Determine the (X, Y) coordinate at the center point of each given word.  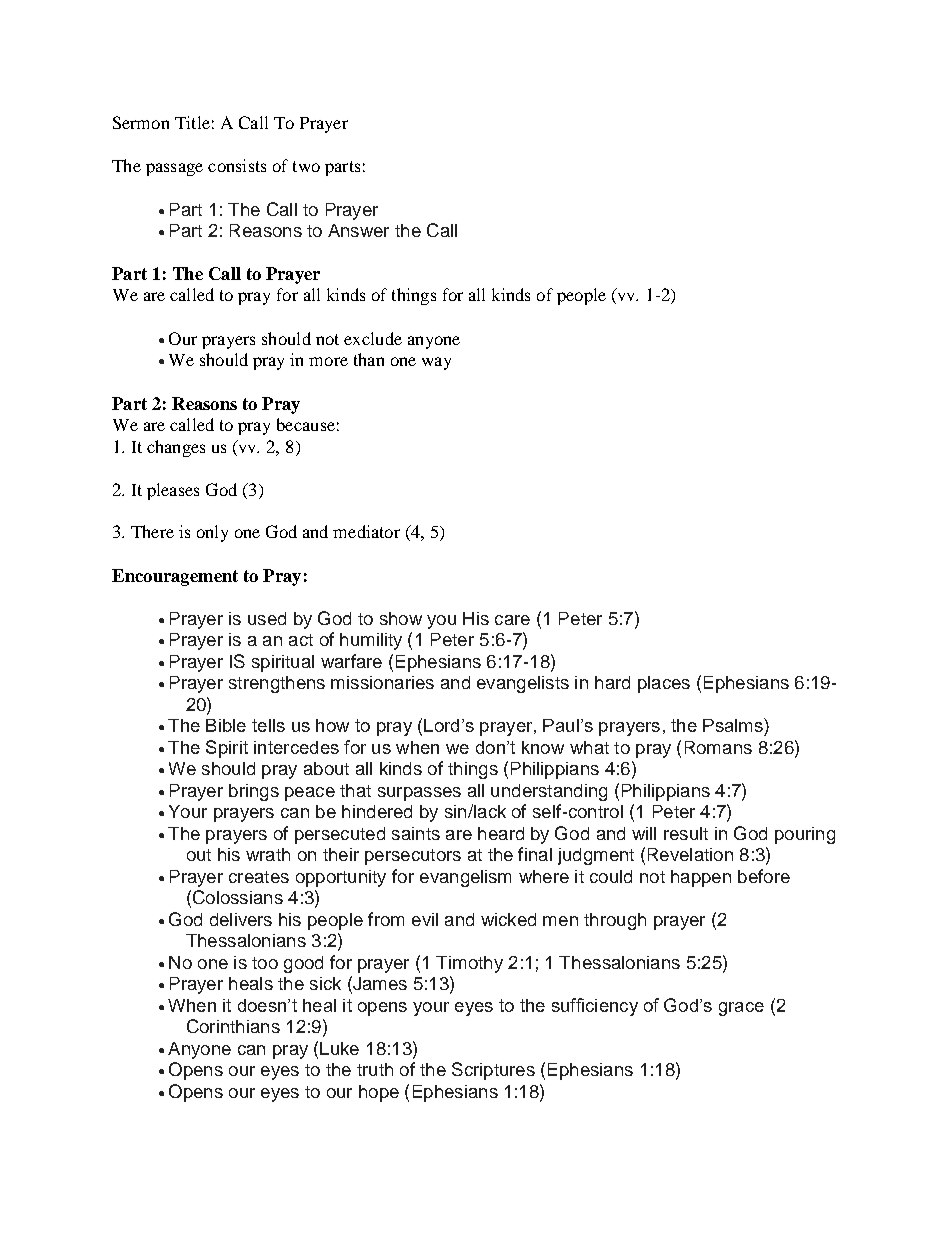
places (664, 684)
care (512, 620)
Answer (358, 230)
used (267, 618)
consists (237, 165)
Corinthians (233, 1026)
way (436, 363)
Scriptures (493, 1071)
